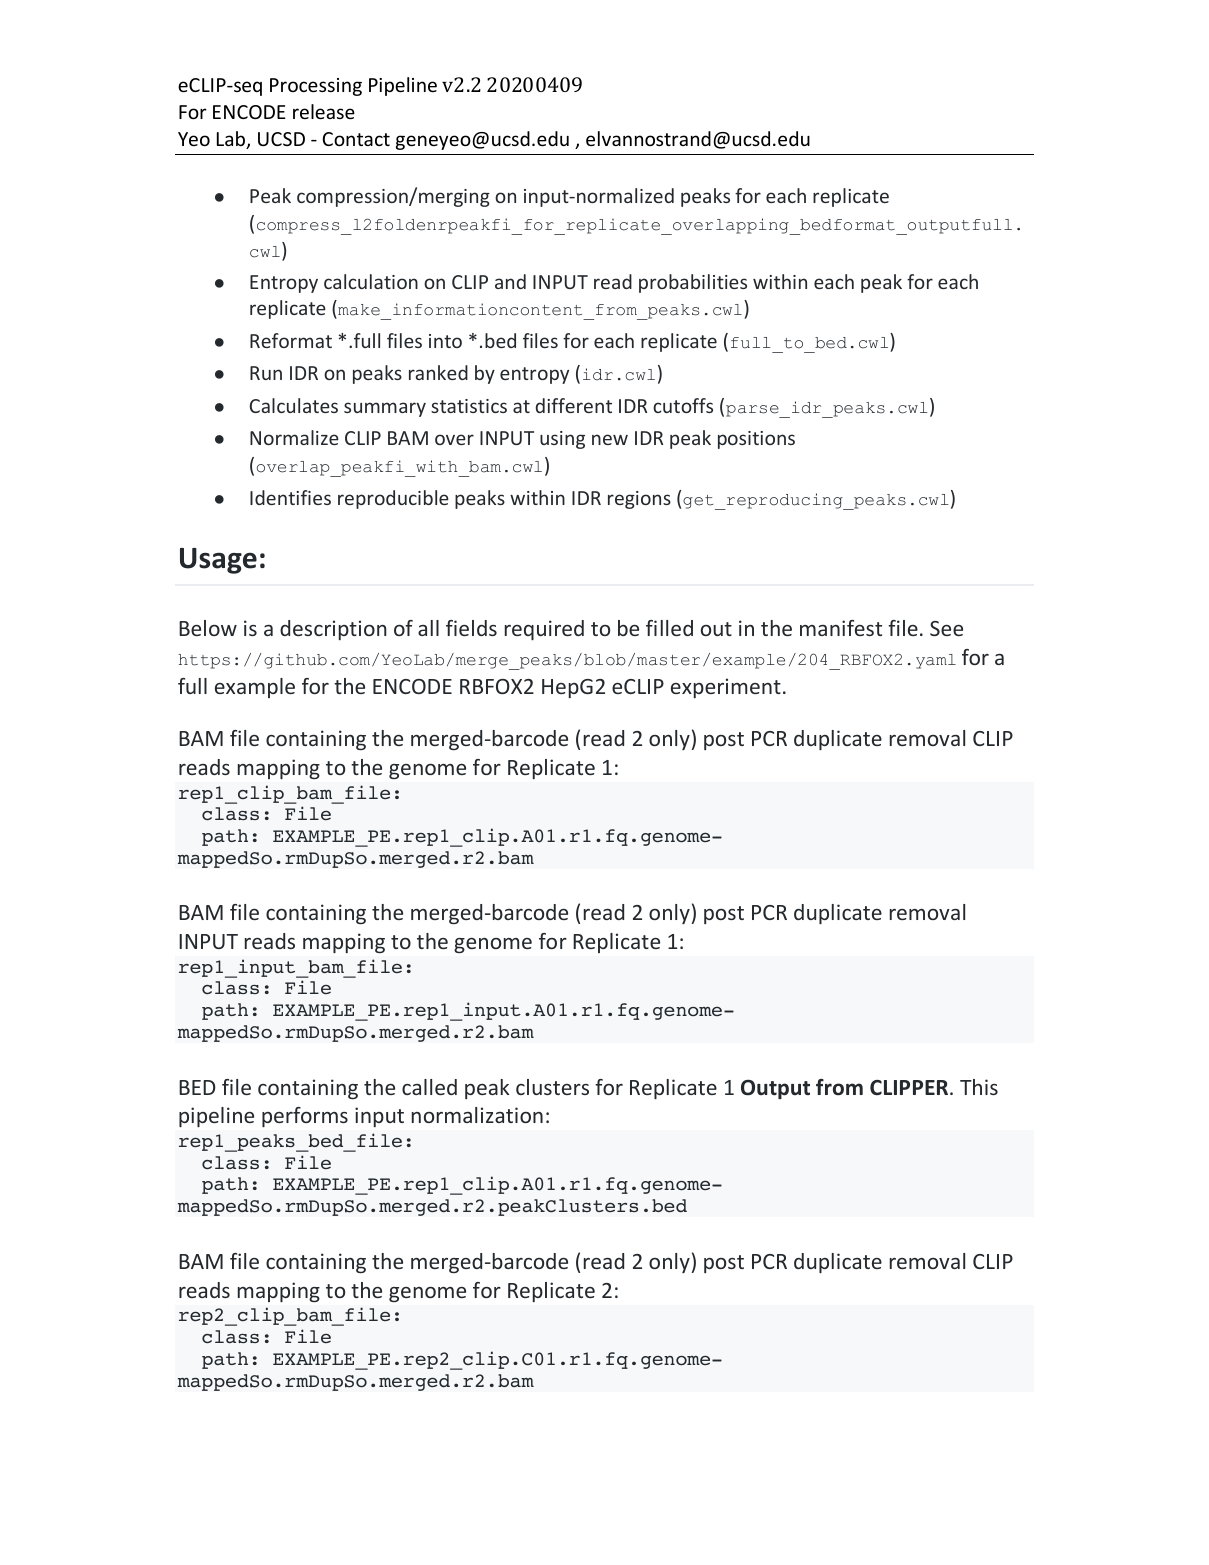  What do you see at coordinates (305, 1117) in the document?
I see `performs` at bounding box center [305, 1117].
